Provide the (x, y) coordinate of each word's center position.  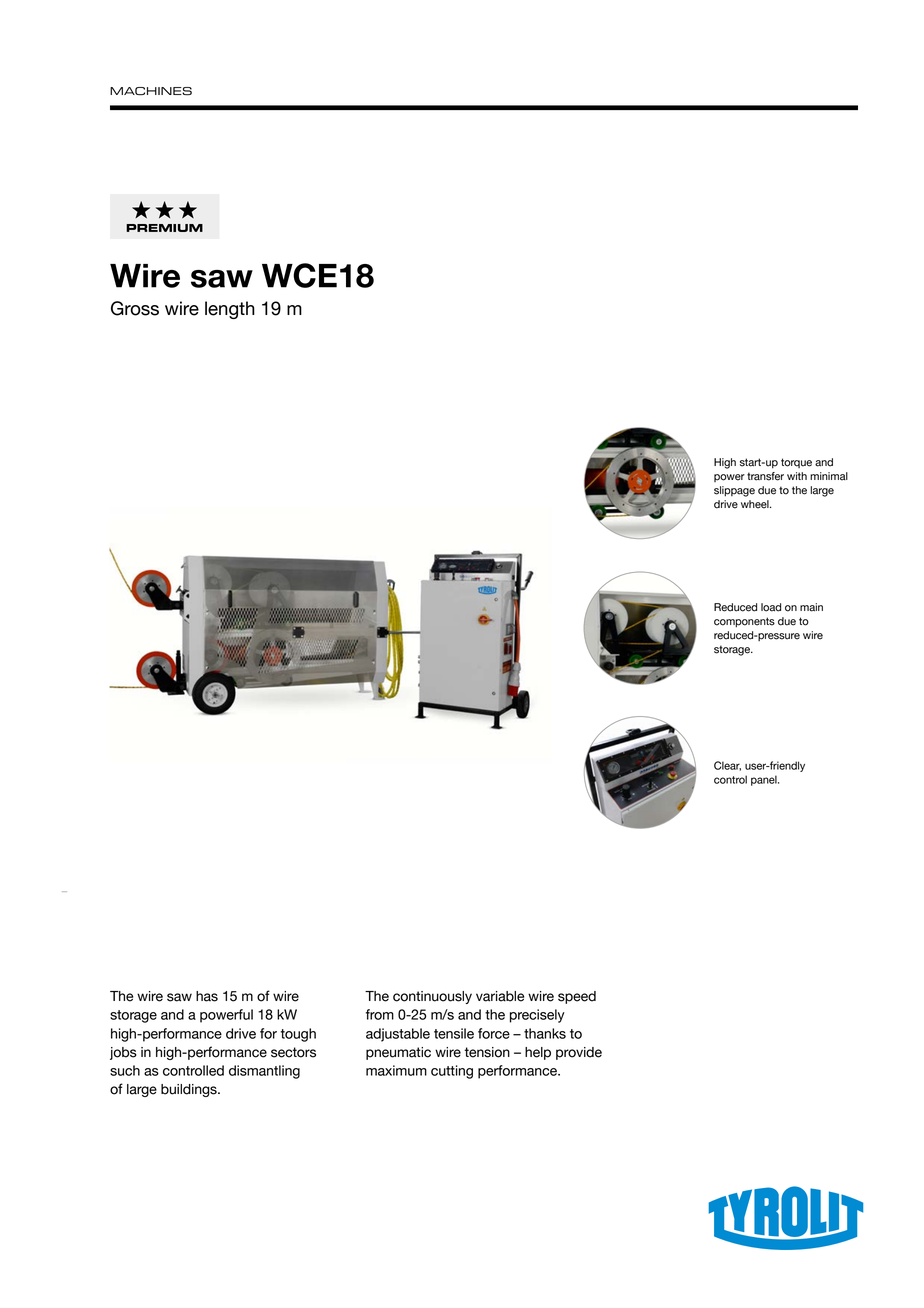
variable (500, 996)
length (230, 310)
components (744, 622)
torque (796, 463)
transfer (765, 476)
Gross (135, 308)
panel (765, 780)
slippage (734, 491)
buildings (190, 1090)
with (797, 476)
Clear (727, 766)
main (811, 607)
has (207, 996)
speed (577, 997)
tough (298, 1035)
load (771, 607)
